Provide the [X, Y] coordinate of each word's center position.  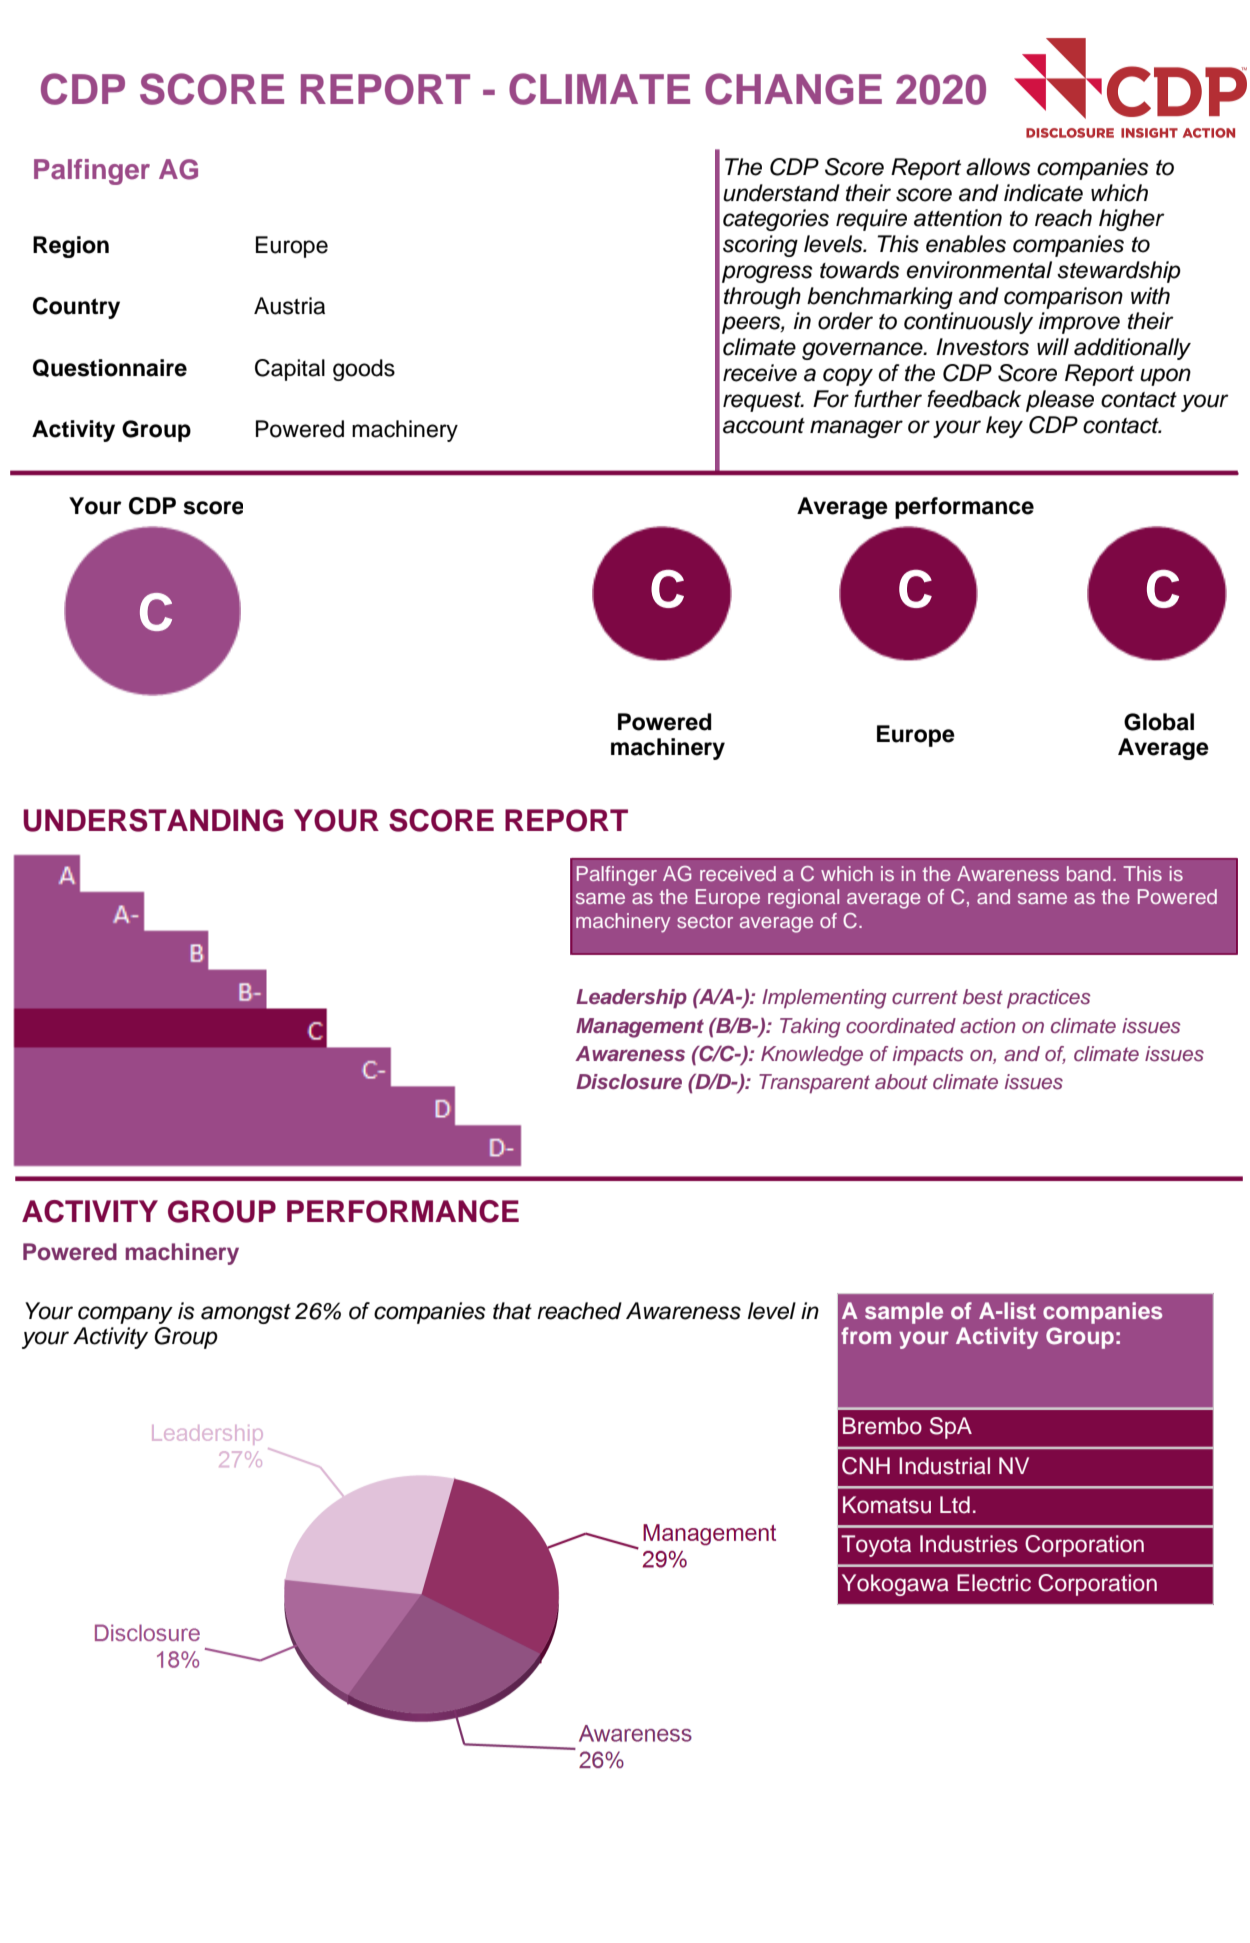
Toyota [876, 1546]
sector [705, 921]
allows [998, 167]
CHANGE [793, 89]
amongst [246, 1314]
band [1089, 873]
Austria [289, 306]
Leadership [631, 999]
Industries [969, 1544]
